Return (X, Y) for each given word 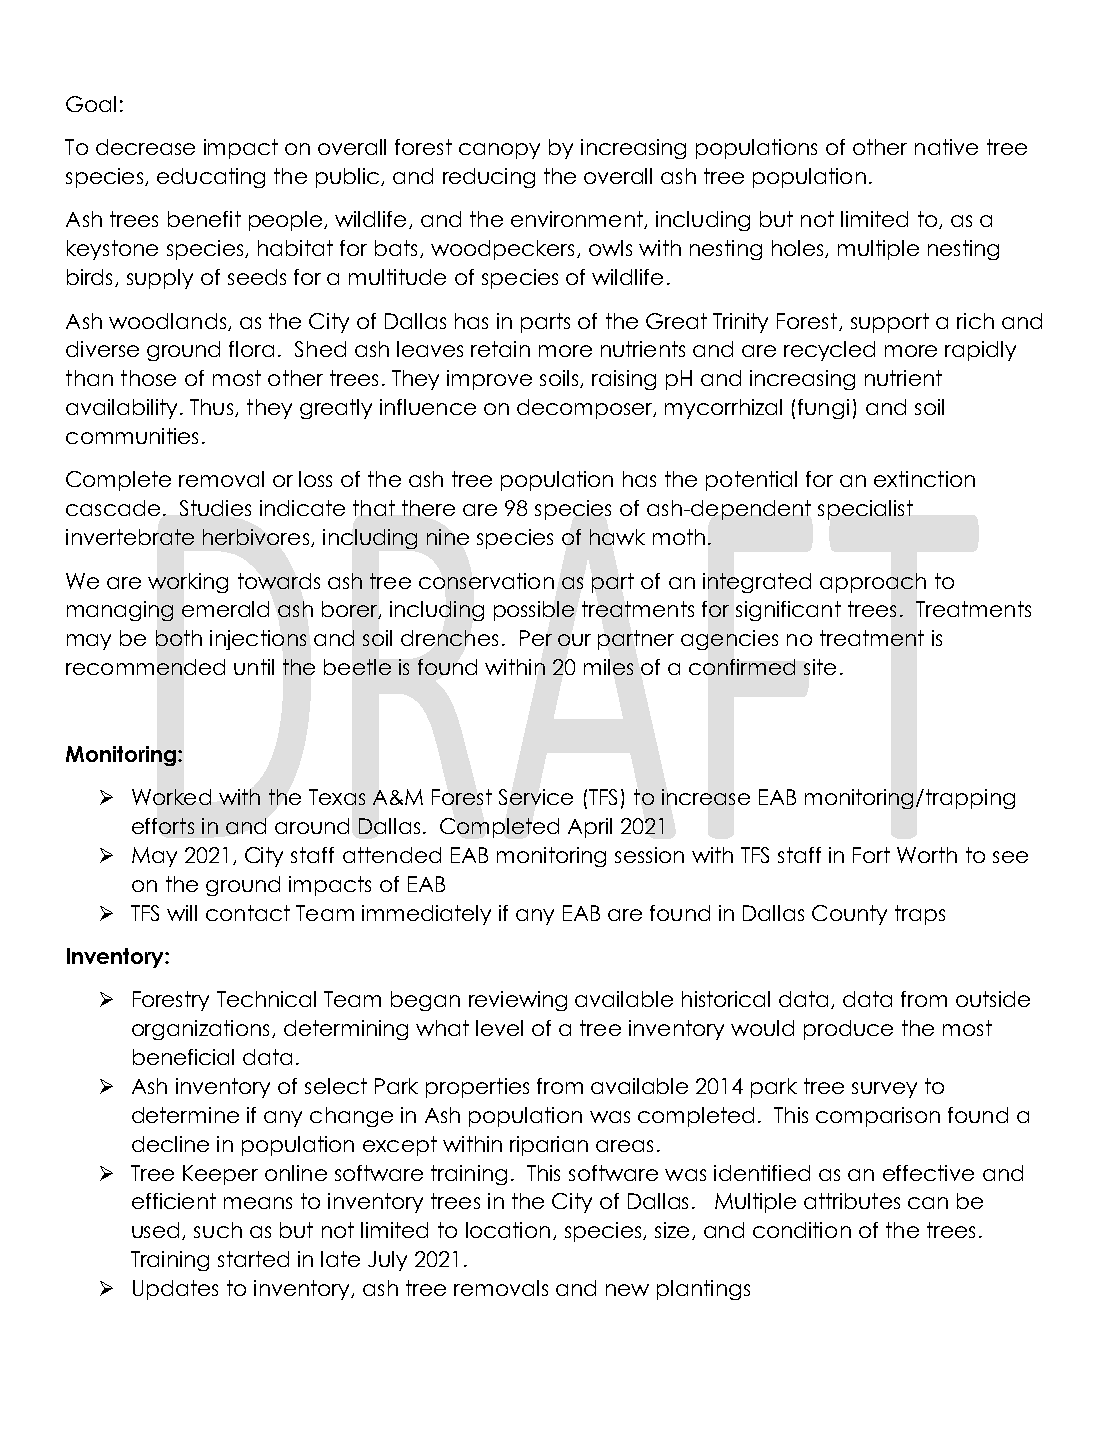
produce (848, 1030)
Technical (266, 999)
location (508, 1230)
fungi (823, 409)
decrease (145, 147)
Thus (213, 408)
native (946, 147)
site (820, 667)
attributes (852, 1201)
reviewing (518, 1001)
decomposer (586, 409)
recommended (145, 667)
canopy (499, 151)
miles (608, 667)
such (218, 1230)
